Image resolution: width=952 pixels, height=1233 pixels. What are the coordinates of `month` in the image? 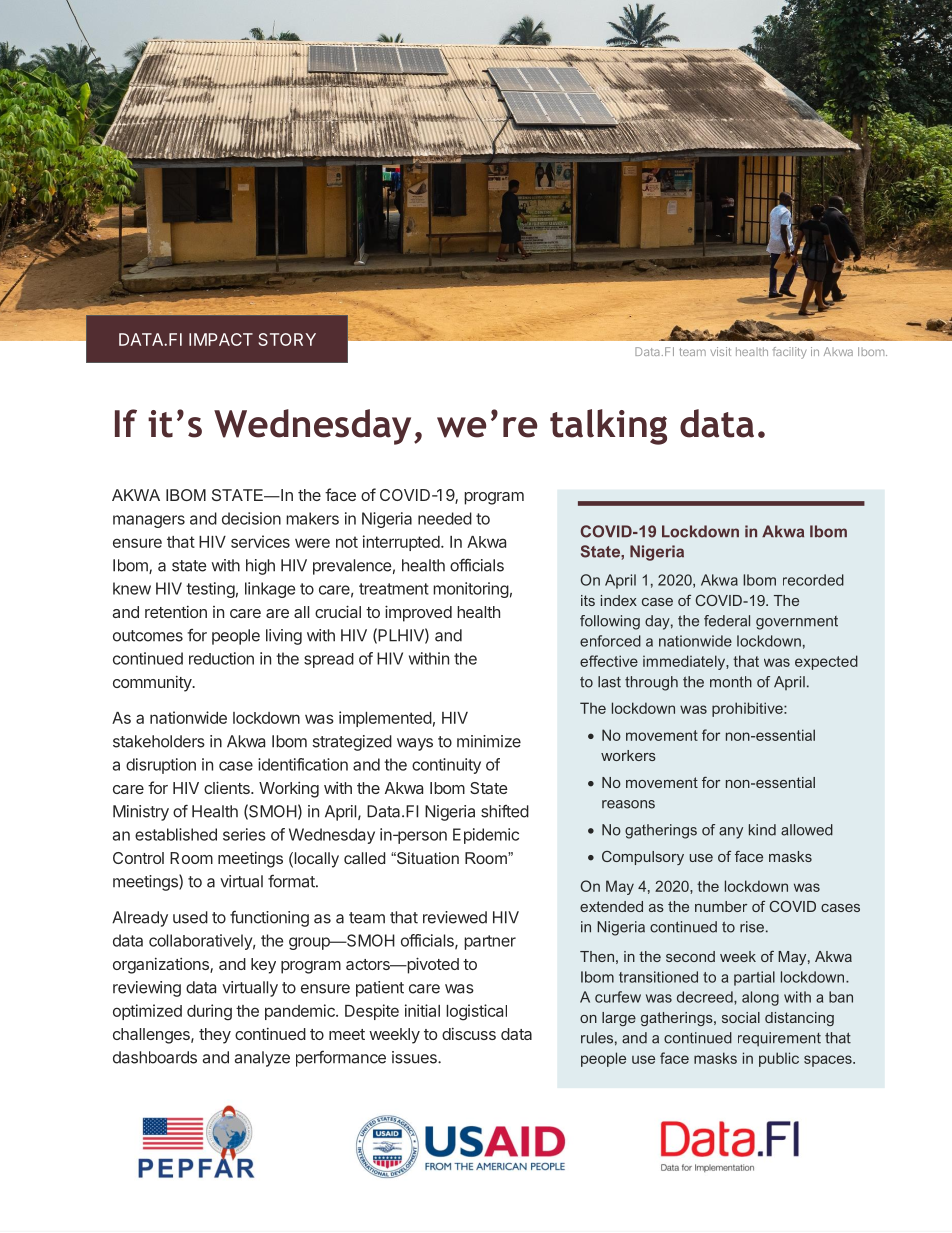 It's located at (731, 682).
